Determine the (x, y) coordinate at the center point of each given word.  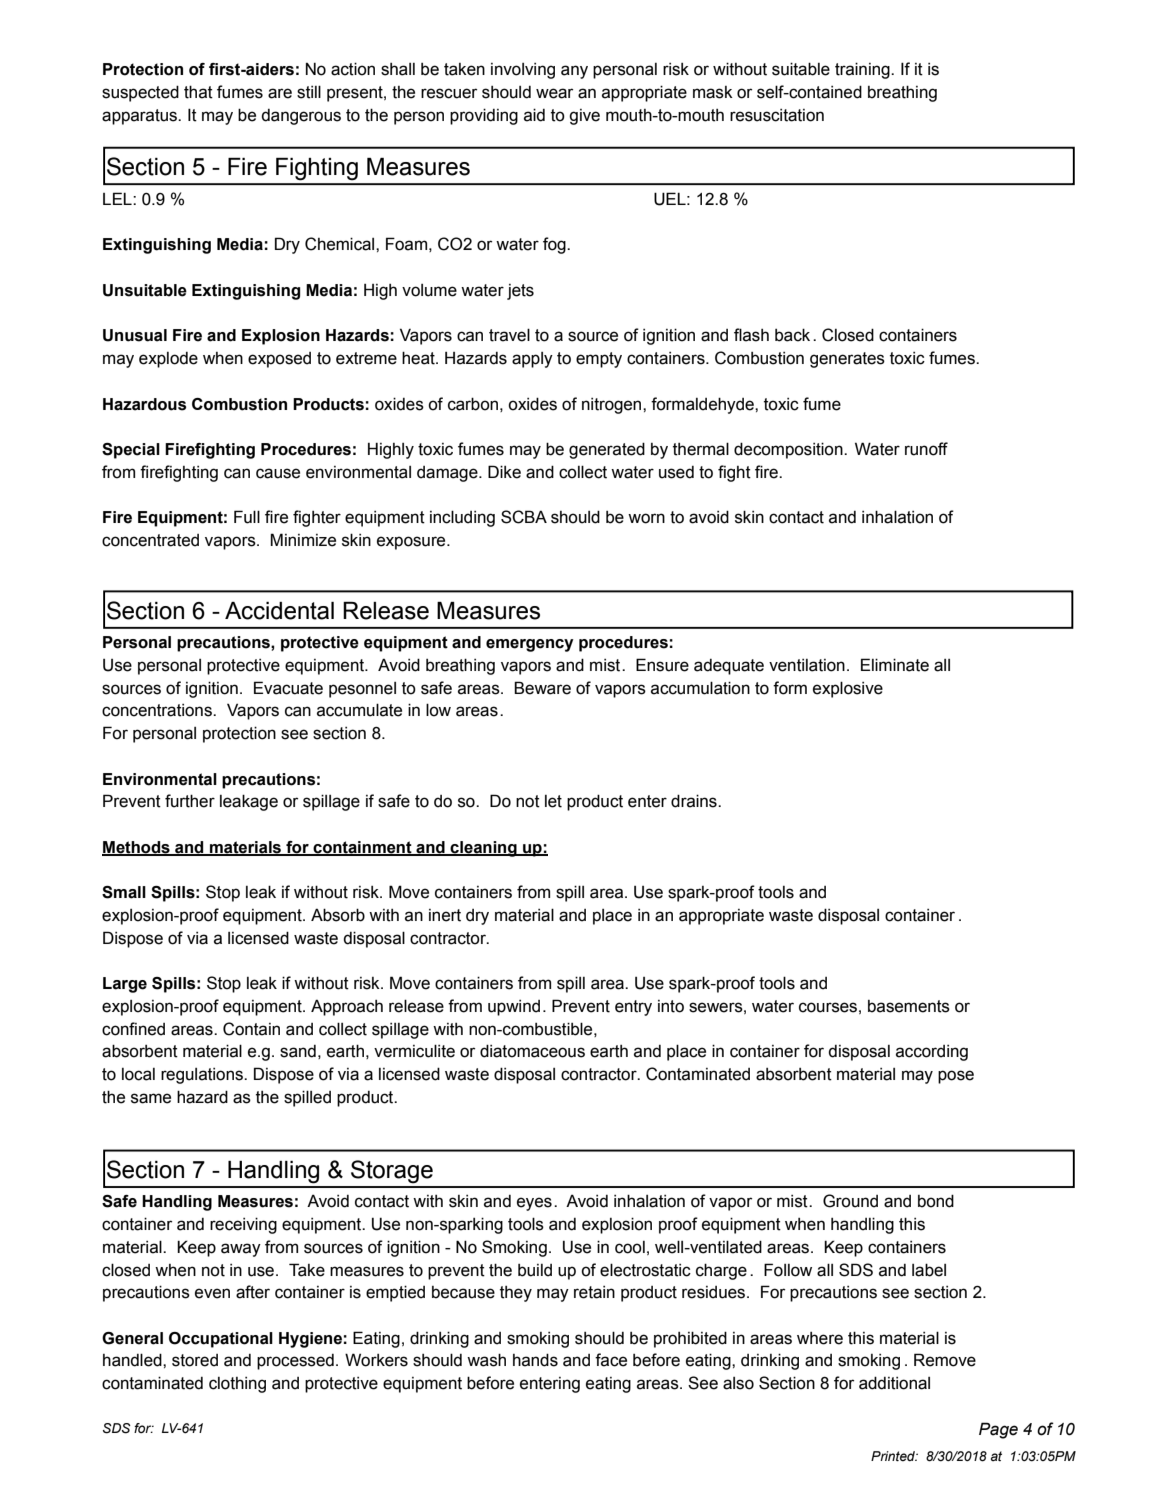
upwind (514, 1008)
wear (554, 93)
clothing (237, 1385)
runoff (926, 449)
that (198, 92)
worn (646, 518)
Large (125, 985)
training (863, 70)
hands (535, 1360)
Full (247, 517)
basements (909, 1006)
